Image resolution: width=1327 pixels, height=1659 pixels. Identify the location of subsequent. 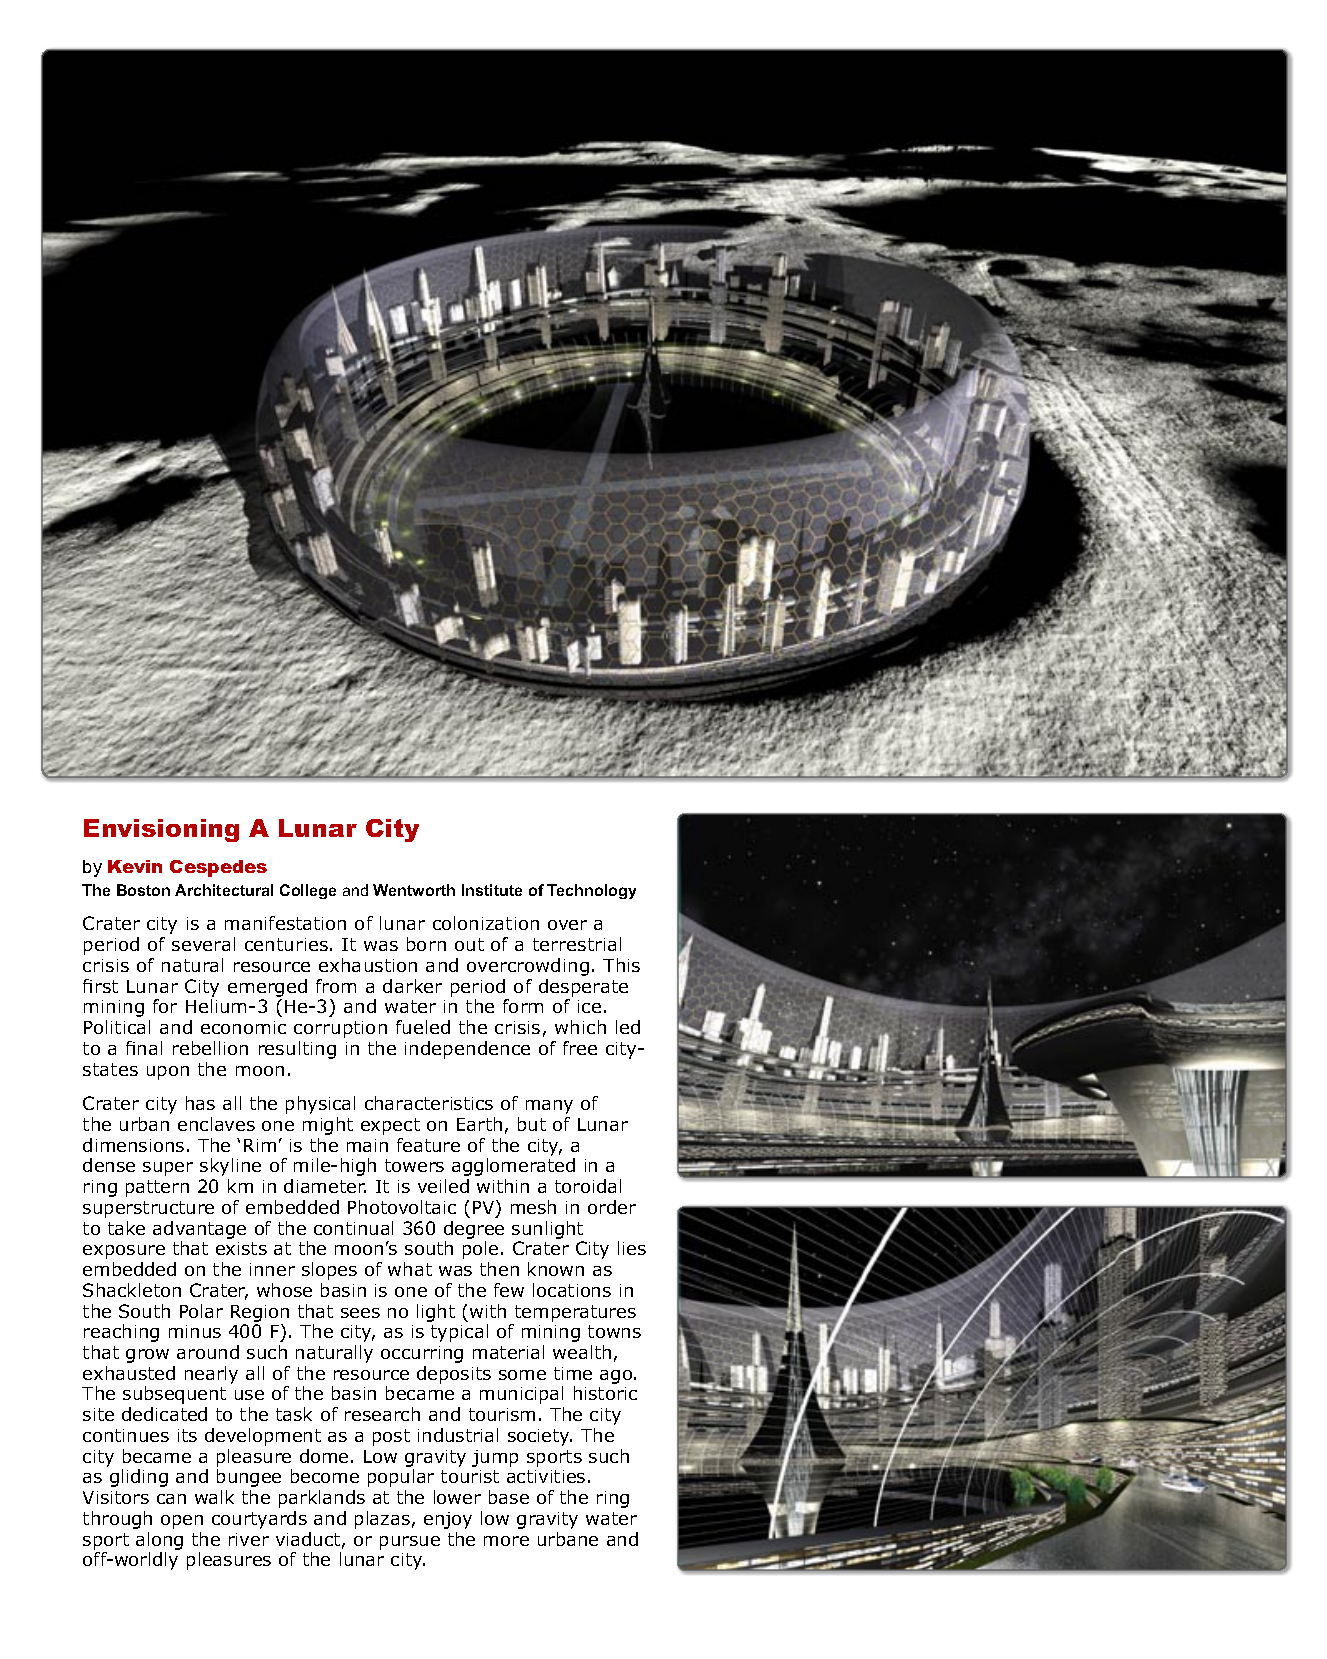
(174, 1395).
